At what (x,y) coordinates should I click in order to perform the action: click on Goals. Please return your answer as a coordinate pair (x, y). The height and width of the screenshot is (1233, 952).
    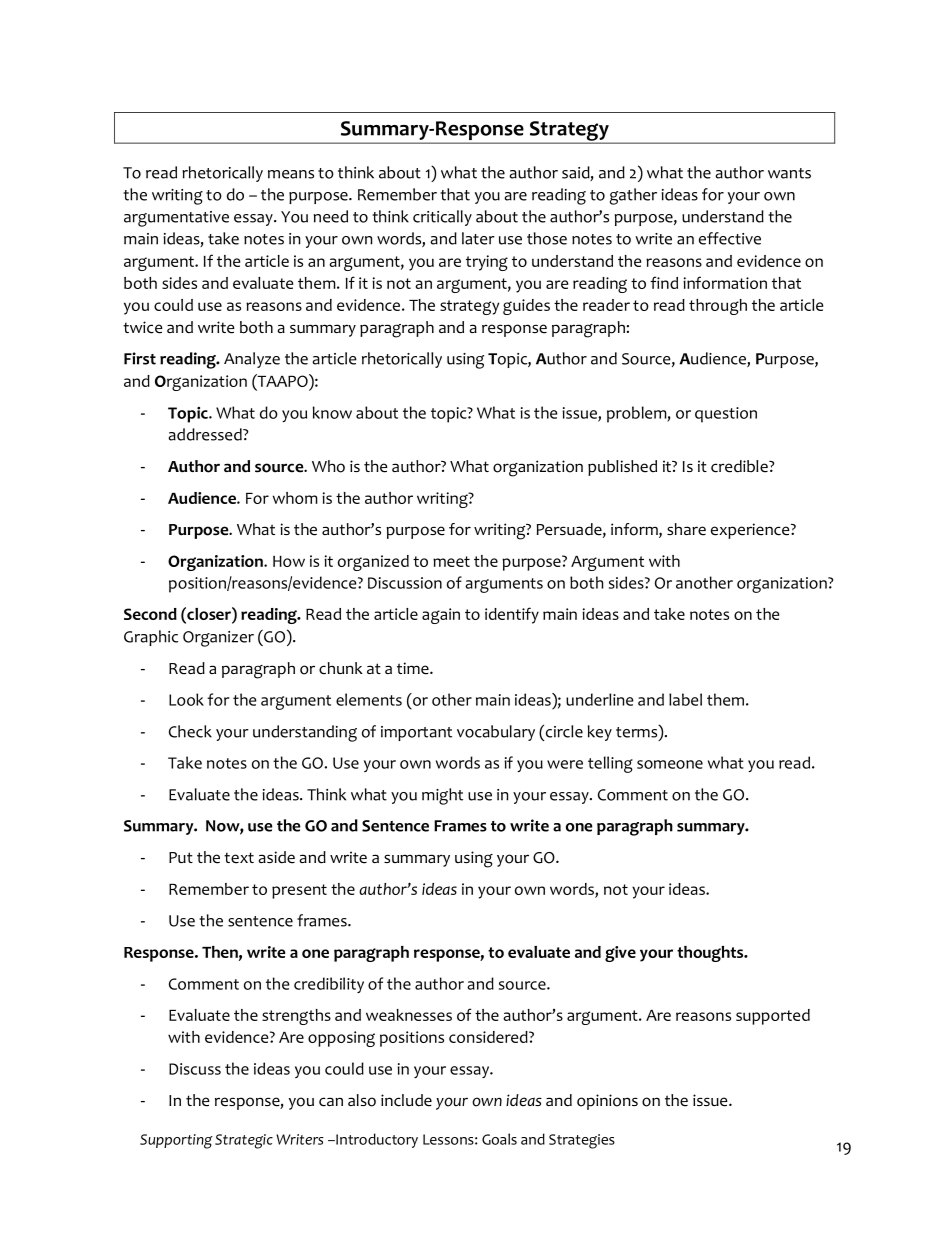
    Looking at the image, I should click on (499, 1139).
